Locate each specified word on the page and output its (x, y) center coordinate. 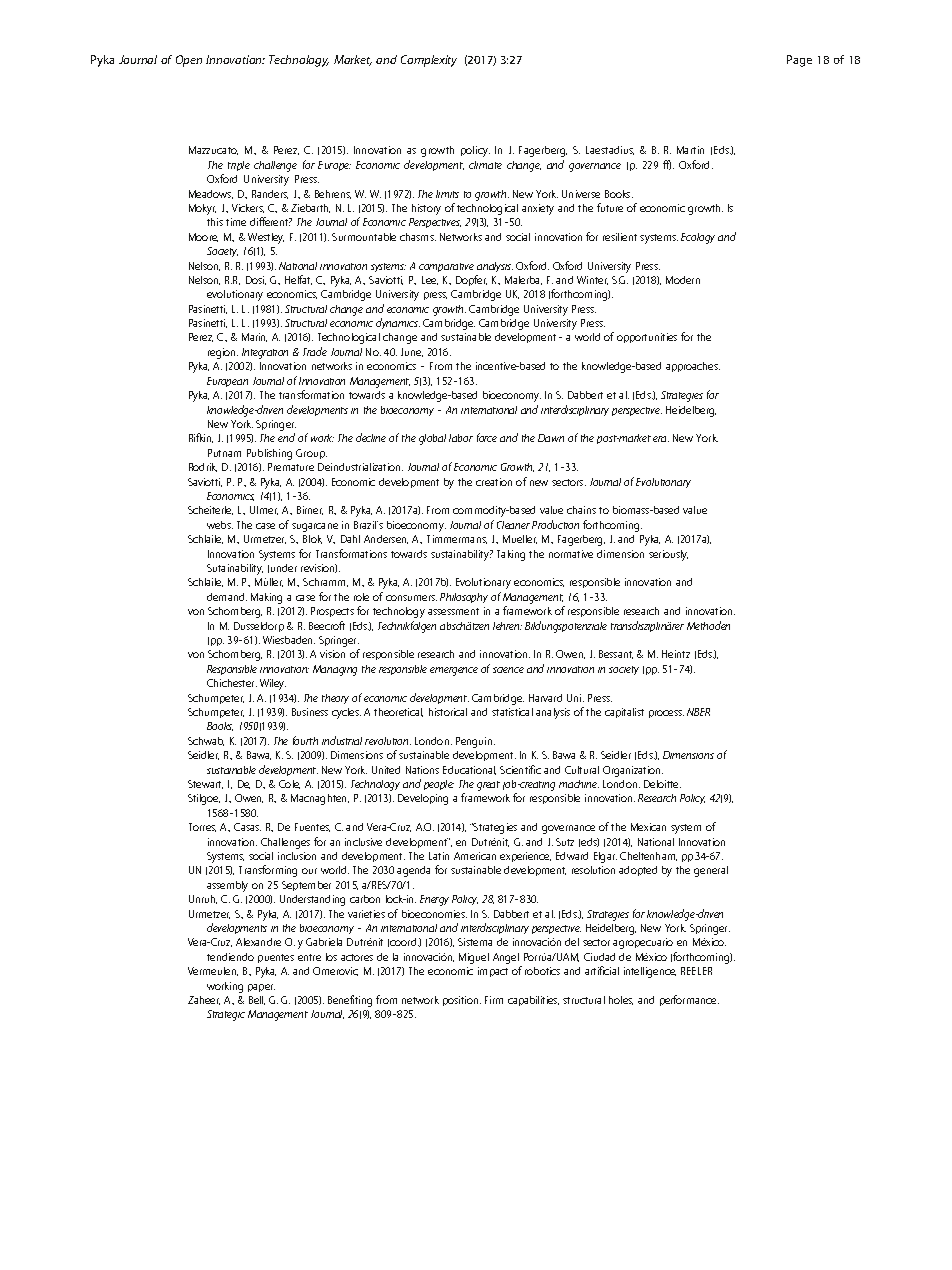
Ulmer (264, 510)
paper (261, 988)
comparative (446, 267)
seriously (668, 555)
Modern (683, 280)
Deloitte (662, 784)
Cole (289, 784)
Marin (254, 337)
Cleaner (513, 525)
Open (189, 61)
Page (799, 61)
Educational (469, 770)
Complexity (429, 61)
